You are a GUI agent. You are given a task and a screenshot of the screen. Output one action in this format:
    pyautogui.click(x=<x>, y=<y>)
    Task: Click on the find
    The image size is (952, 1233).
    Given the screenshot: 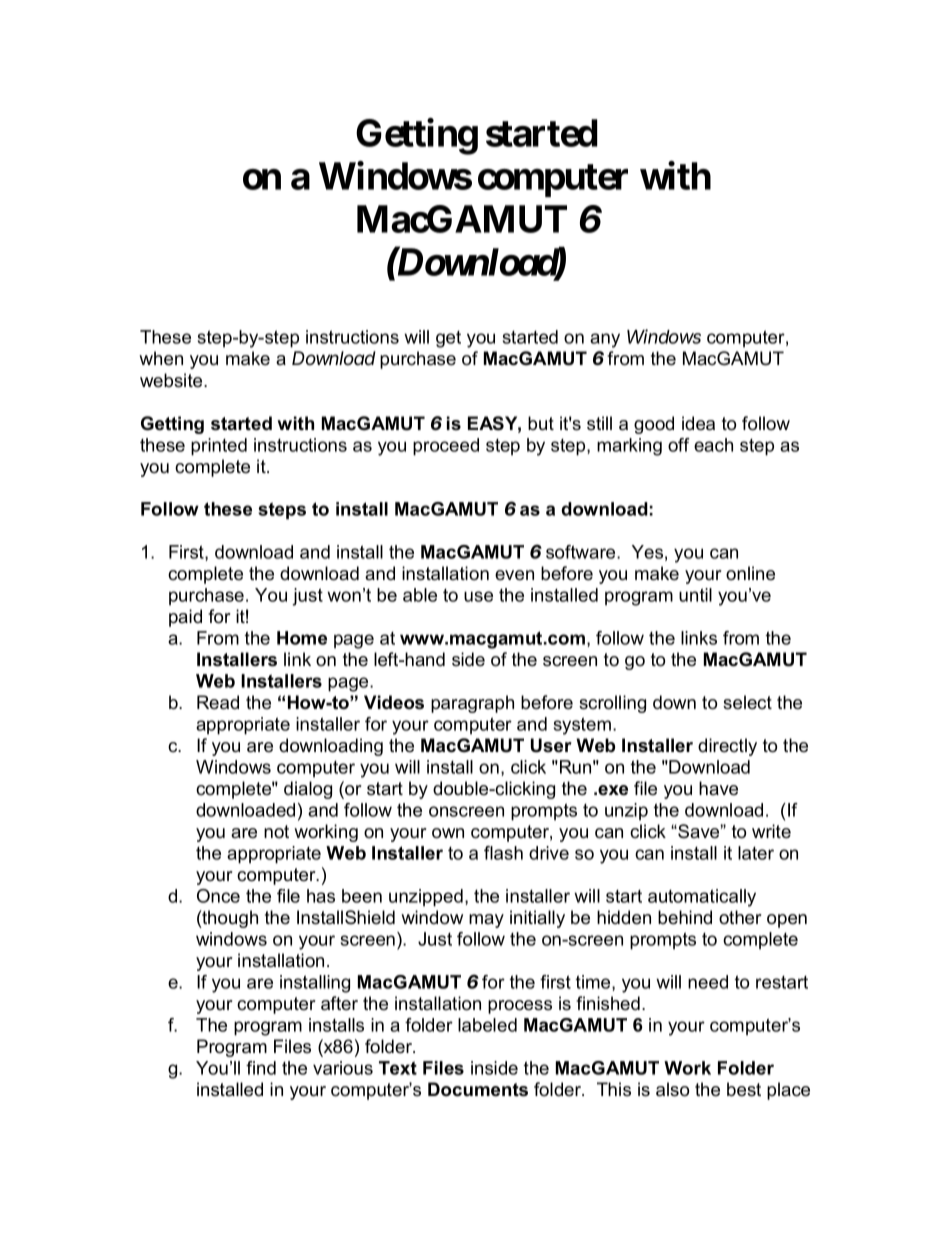 What is the action you would take?
    pyautogui.click(x=261, y=1068)
